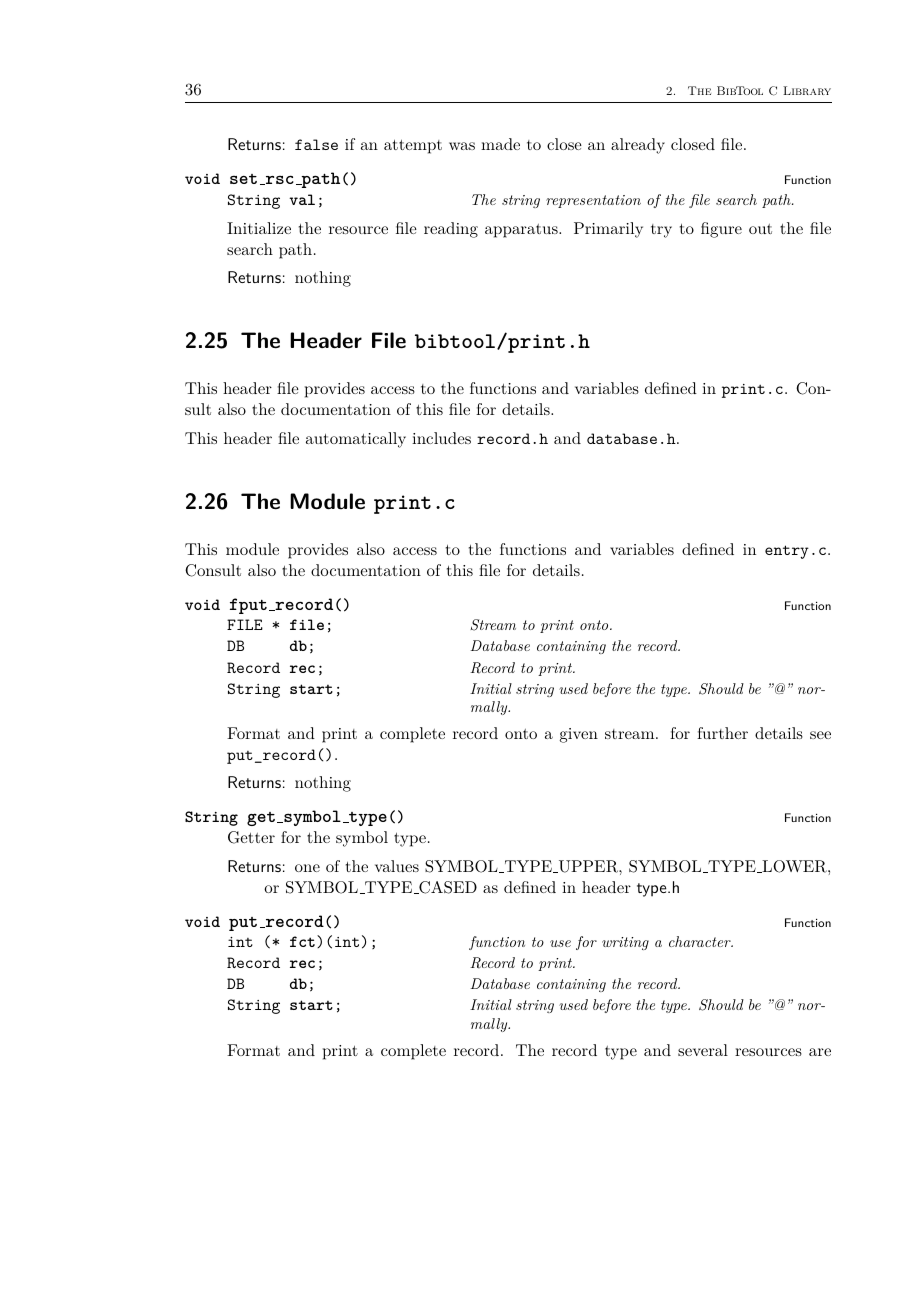 The width and height of the screenshot is (924, 1308). I want to click on made, so click(500, 144).
